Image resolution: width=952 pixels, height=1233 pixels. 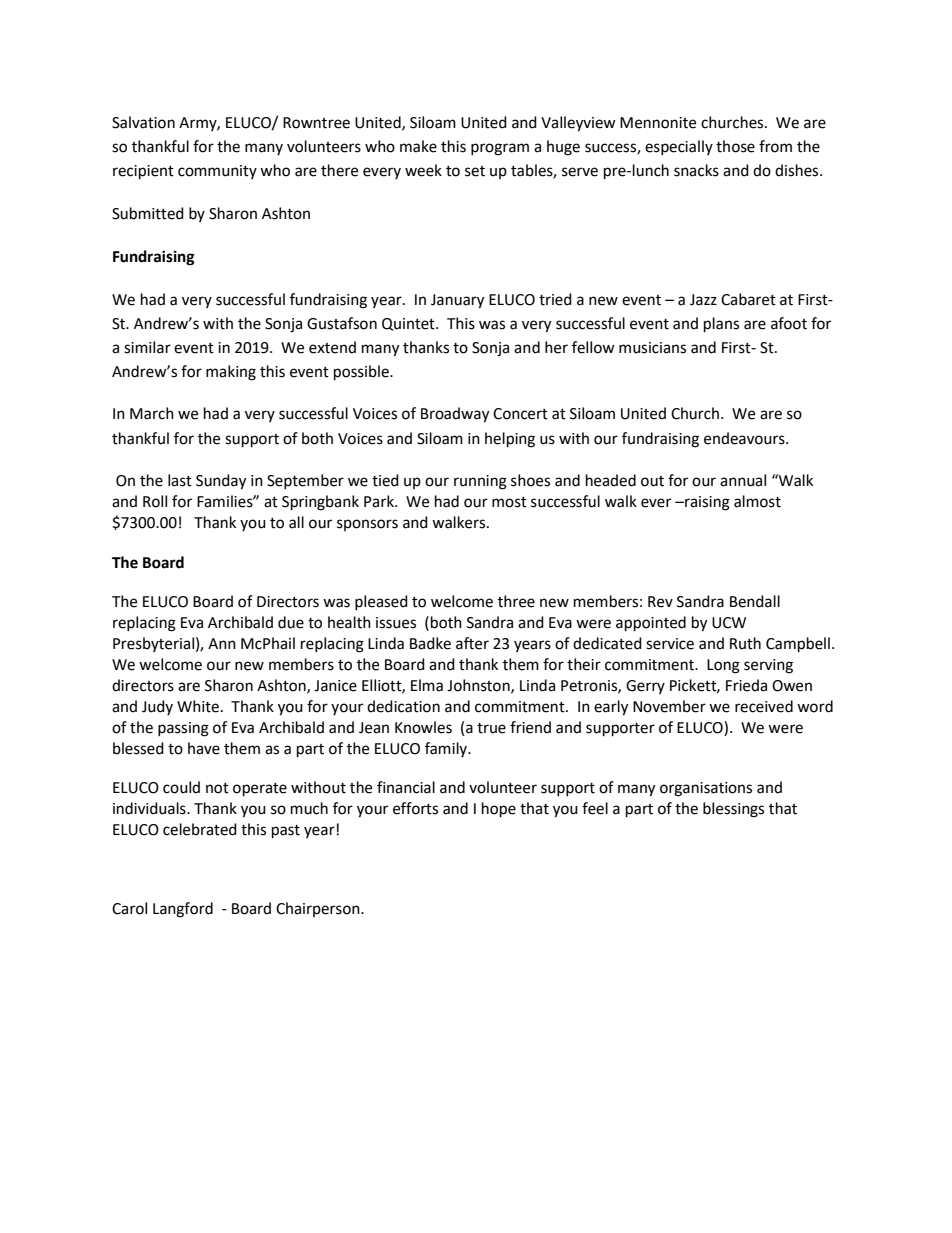 I want to click on due, so click(x=291, y=622).
